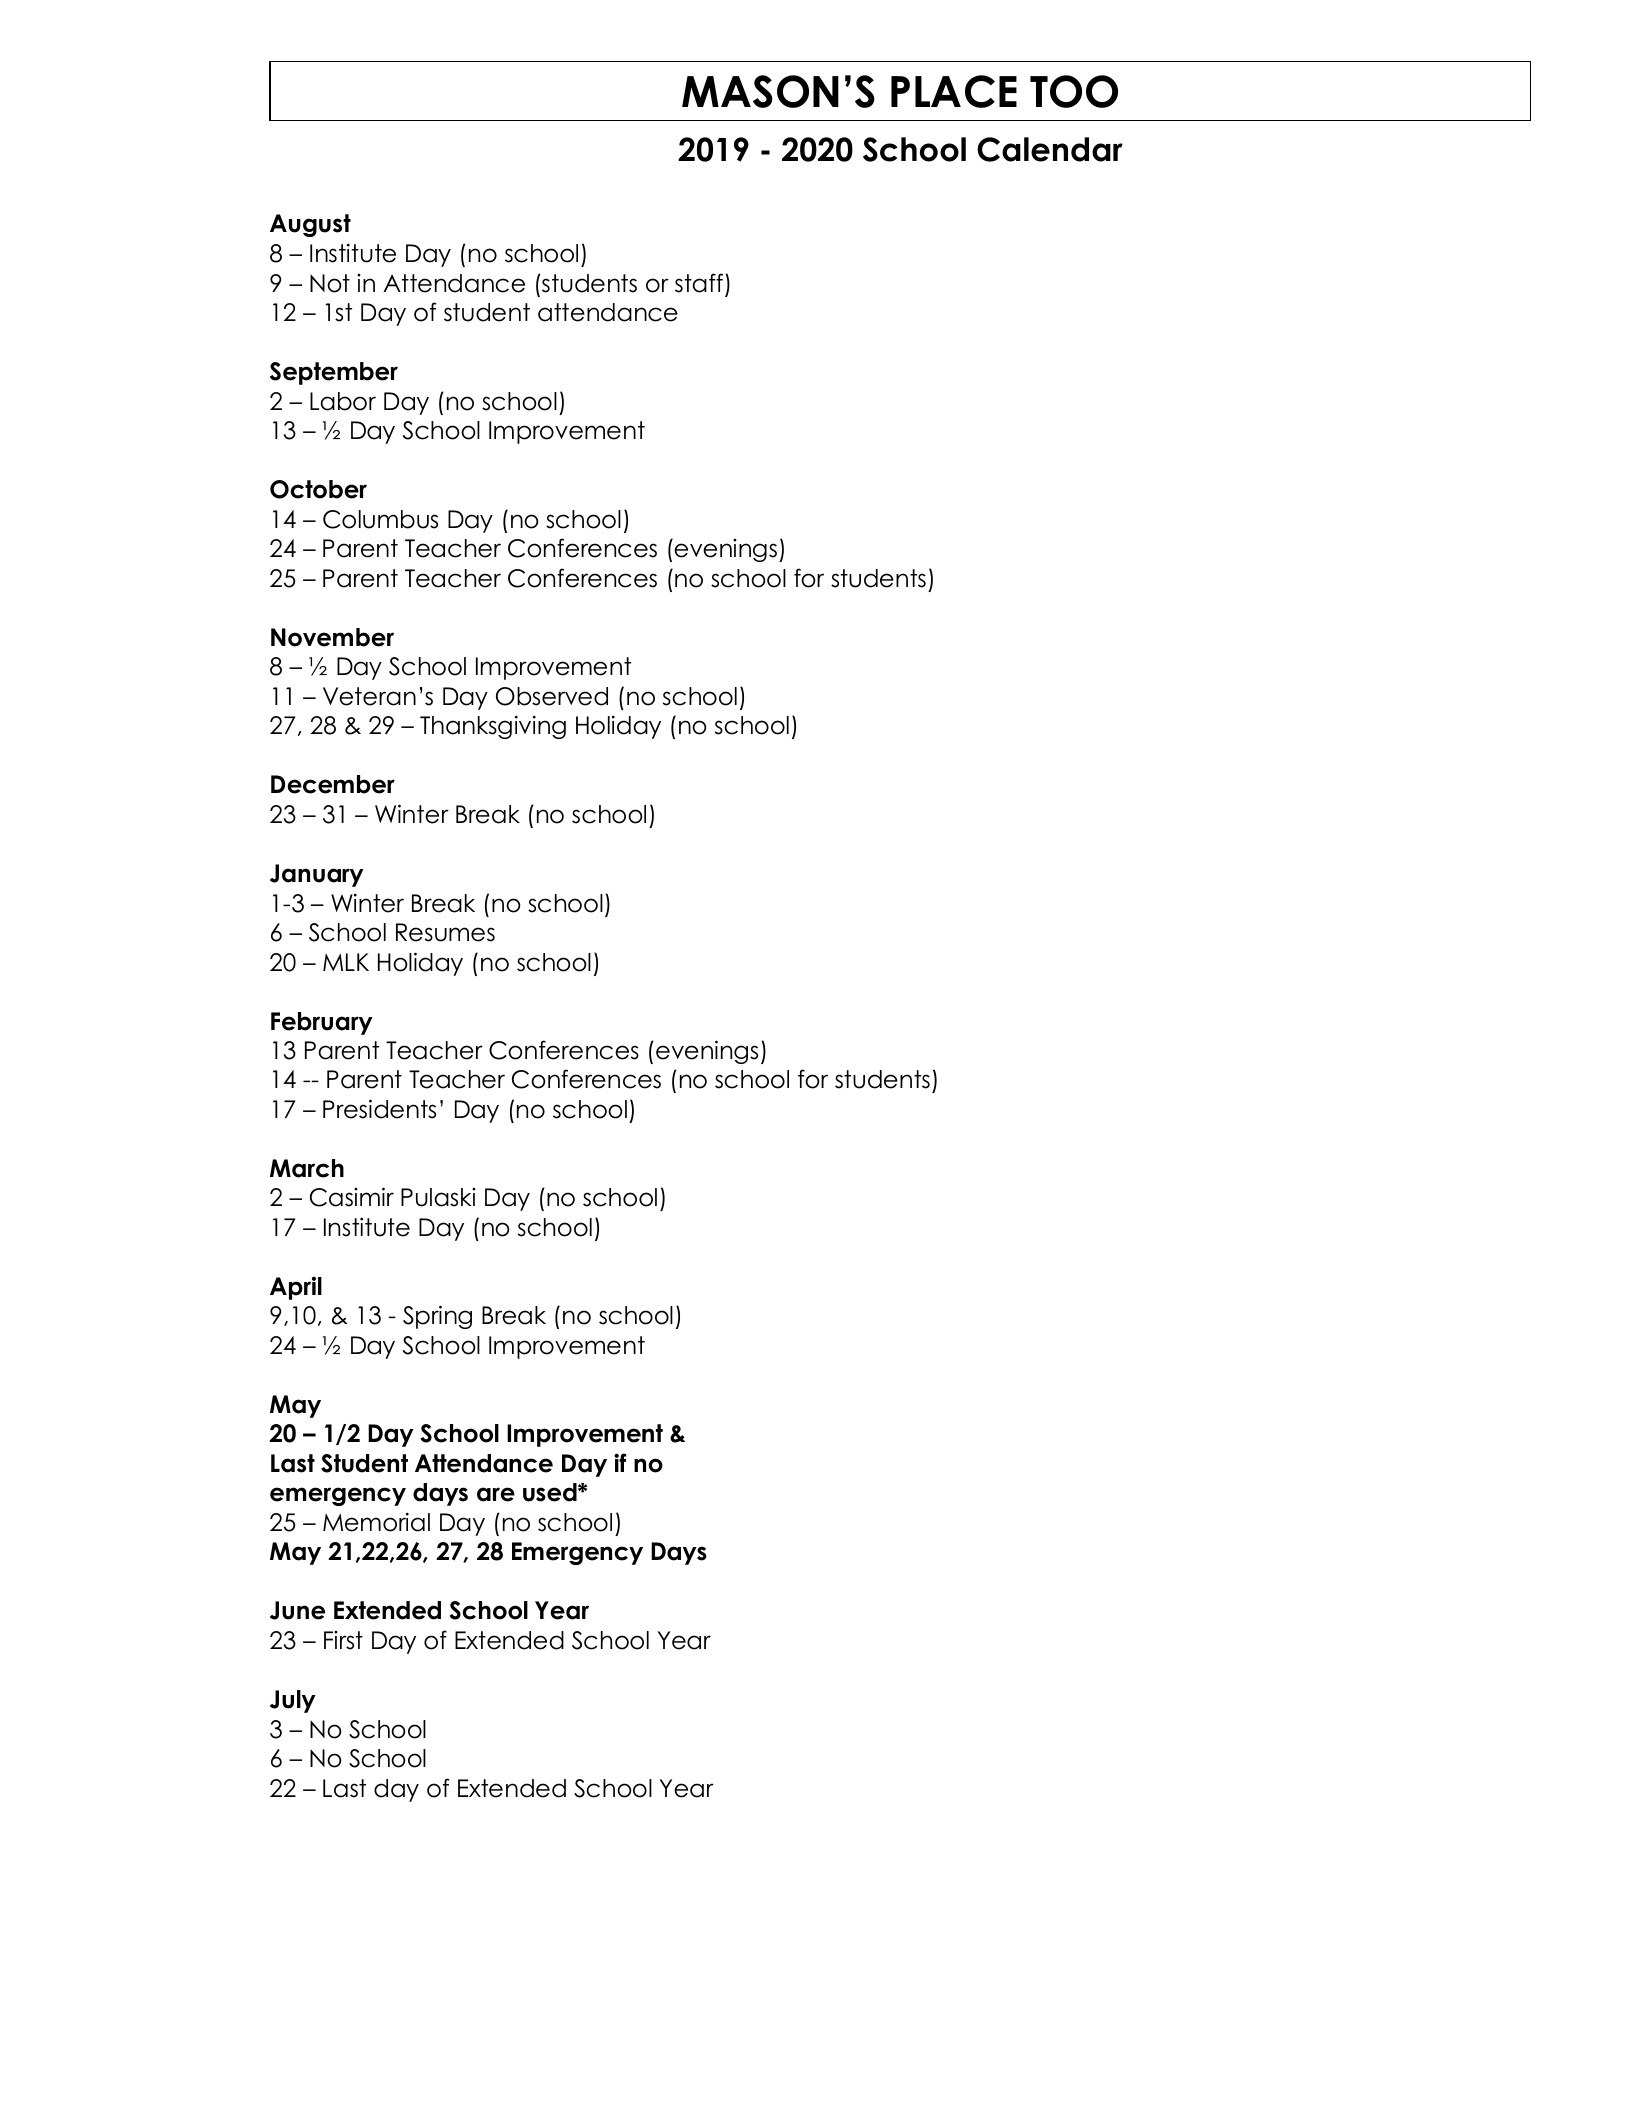 This screenshot has height=2118, width=1636. I want to click on August, so click(310, 225).
